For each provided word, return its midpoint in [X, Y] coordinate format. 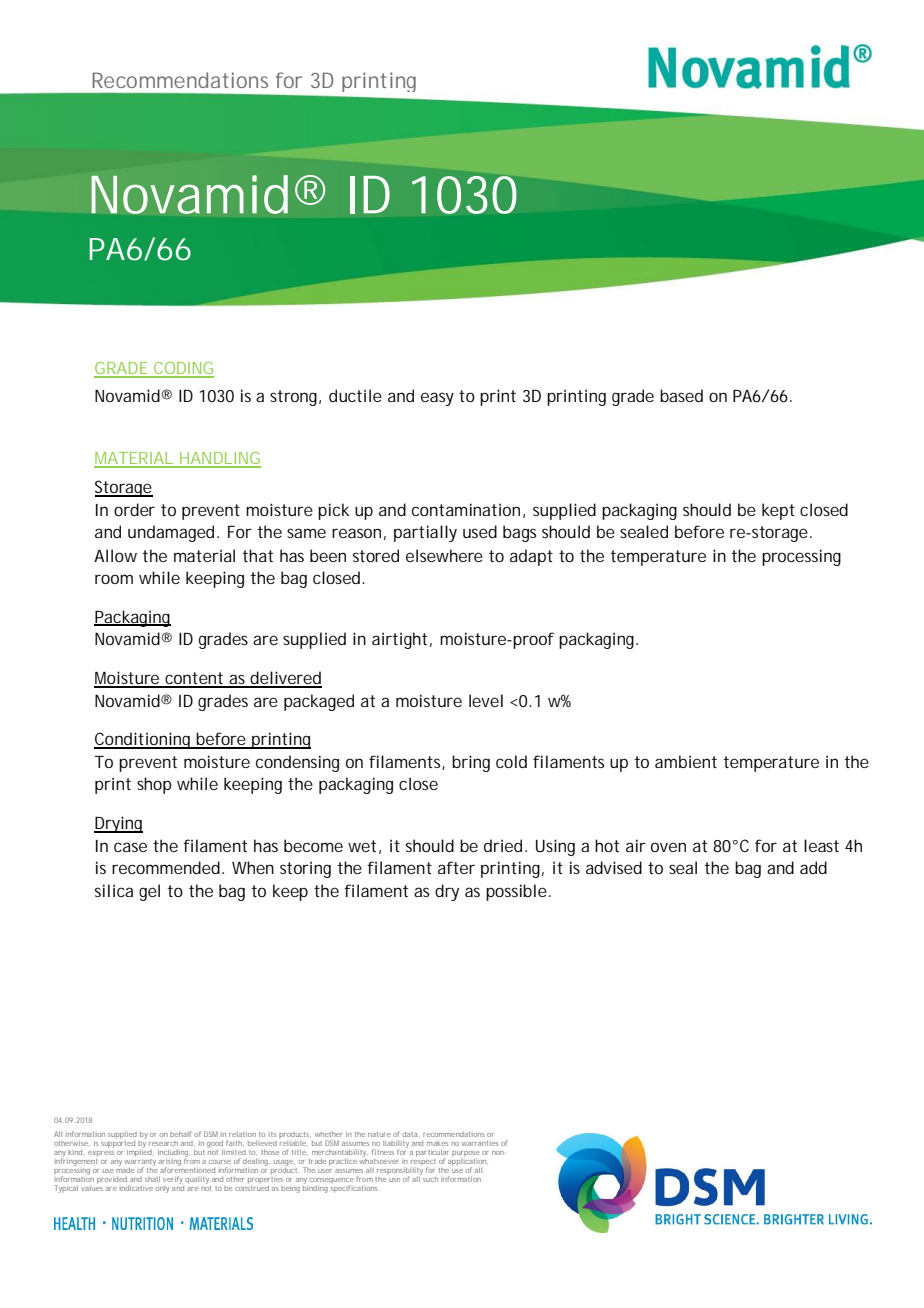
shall [152, 1179]
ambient [686, 761]
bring [471, 763]
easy [437, 399]
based [681, 395]
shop [154, 785]
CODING [183, 369]
